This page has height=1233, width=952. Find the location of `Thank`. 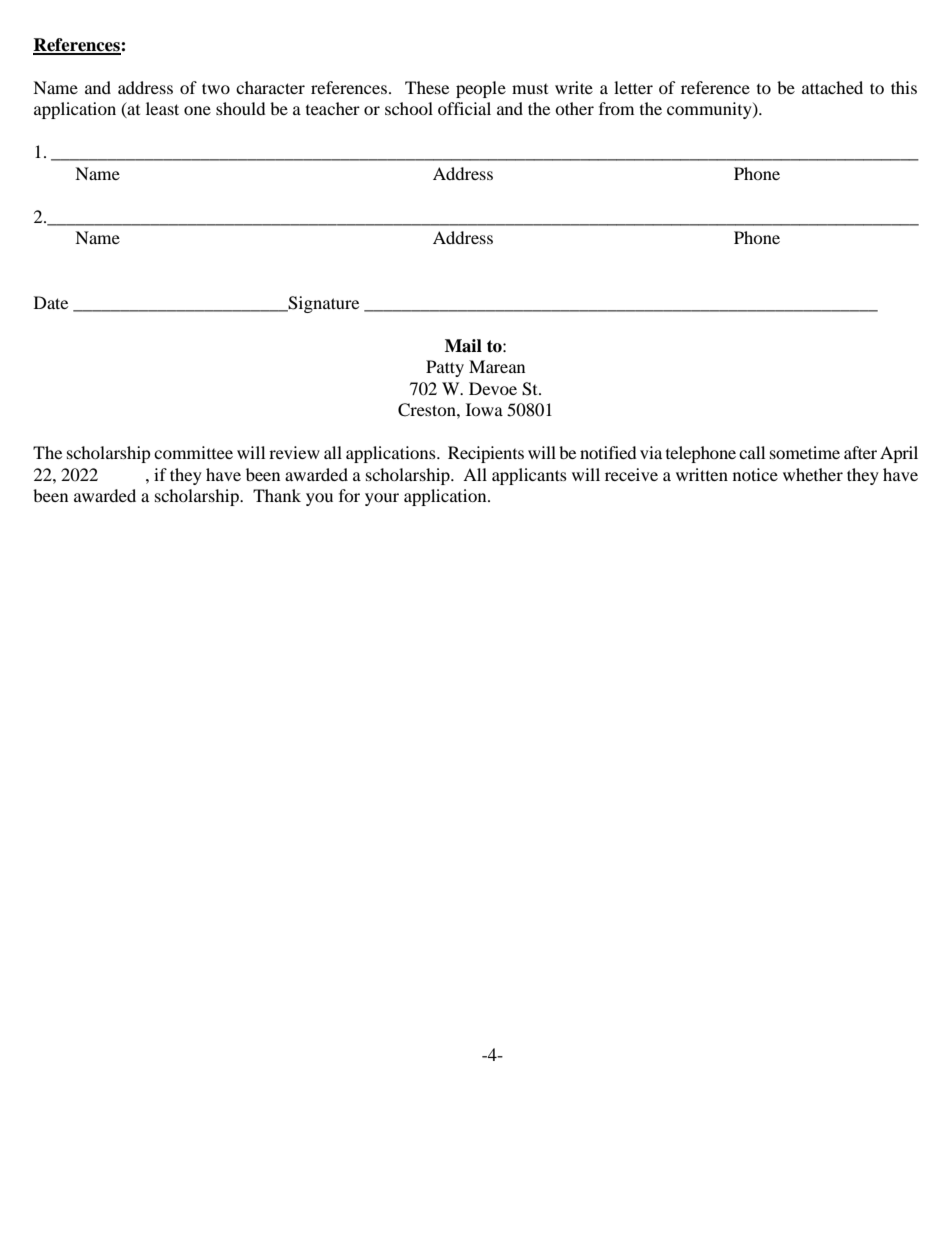

Thank is located at coordinates (277, 495).
